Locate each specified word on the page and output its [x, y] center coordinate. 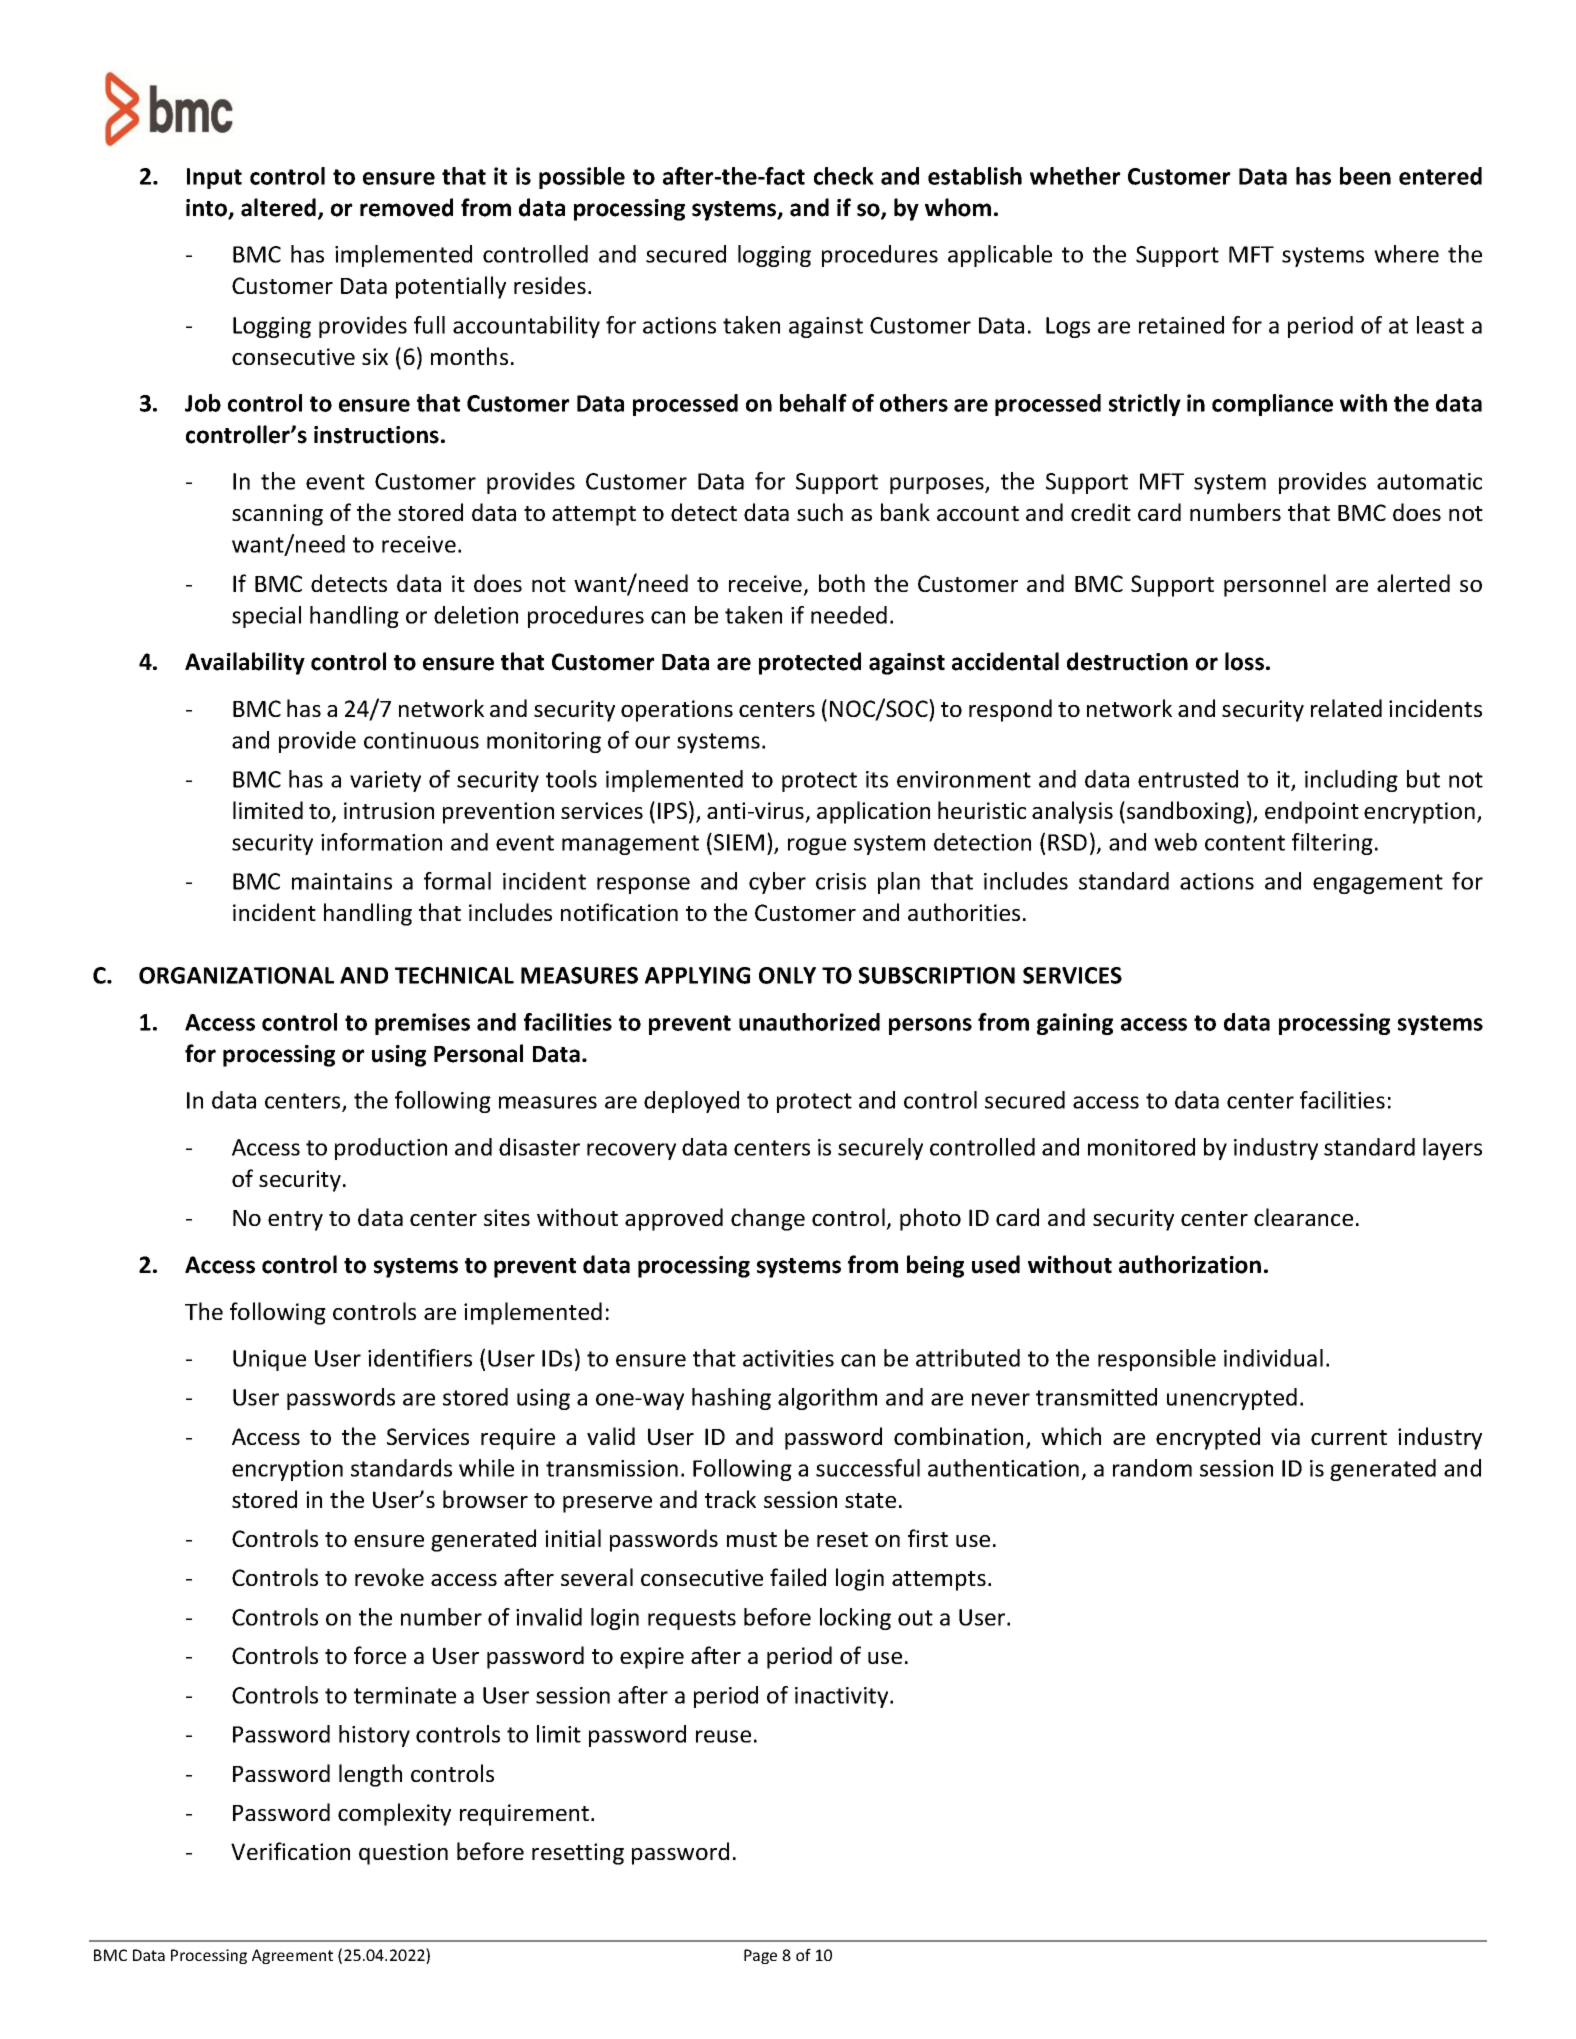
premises [422, 1024]
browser [485, 1499]
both [842, 583]
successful [868, 1468]
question [403, 1854]
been [1365, 176]
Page [760, 1956]
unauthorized [809, 1022]
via [1285, 1436]
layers [1452, 1149]
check [844, 176]
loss [1244, 661]
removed [406, 207]
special [266, 617]
